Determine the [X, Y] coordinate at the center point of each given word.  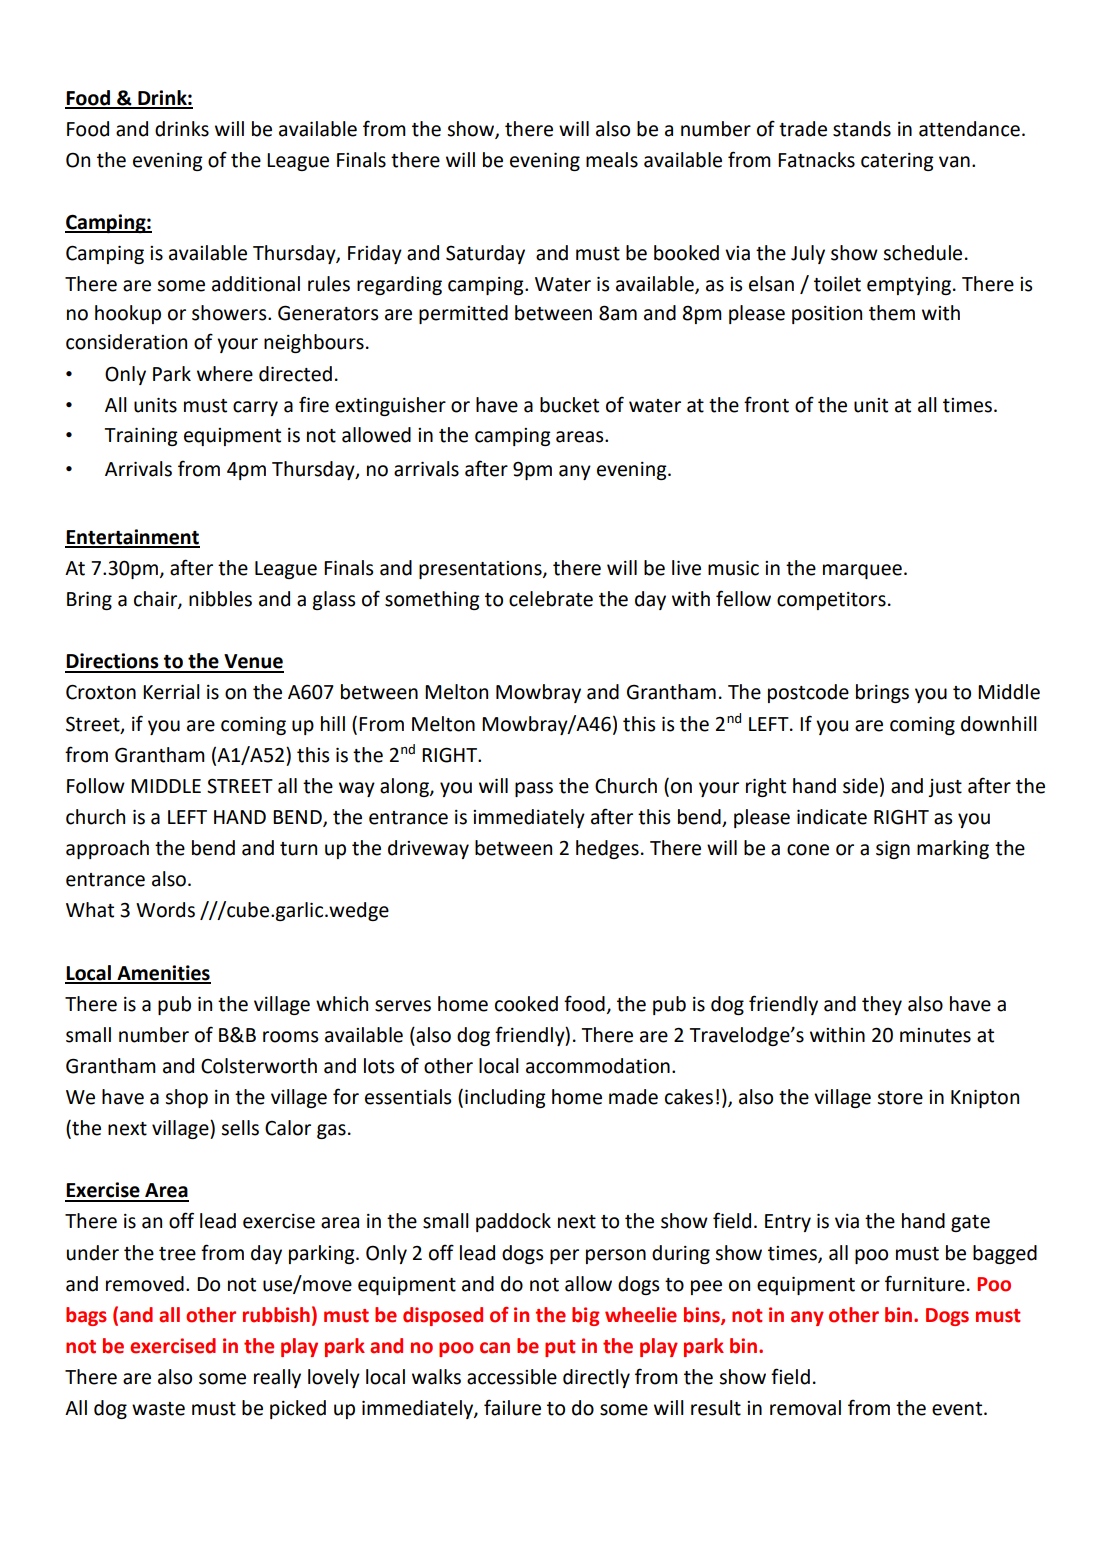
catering [897, 162]
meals [612, 160]
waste [158, 1409]
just [945, 788]
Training [141, 437]
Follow [96, 786]
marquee [862, 571]
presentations [481, 570]
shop [186, 1098]
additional [256, 284]
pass [534, 789]
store [900, 1098]
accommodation [598, 1066]
